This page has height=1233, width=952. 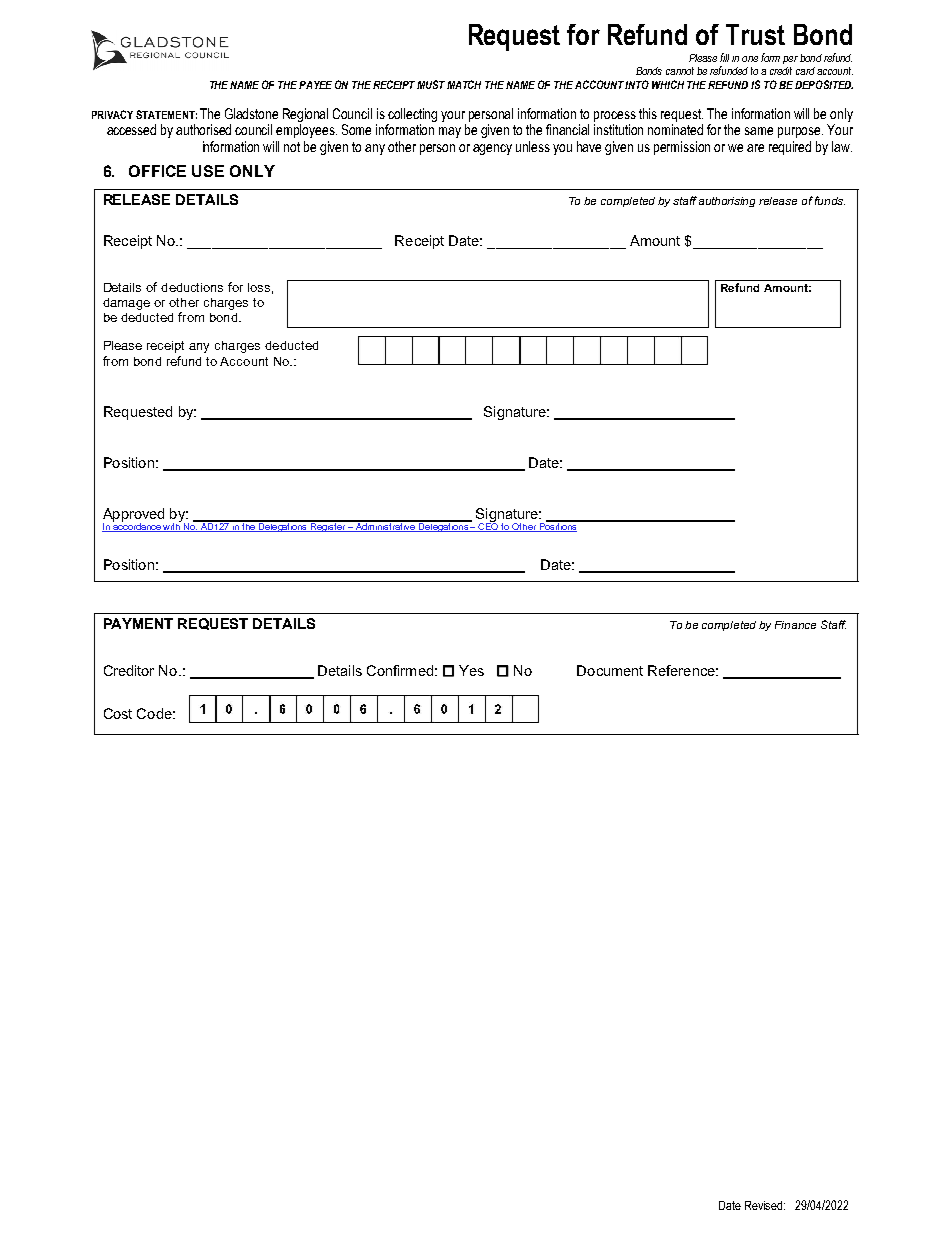 I want to click on Revised, so click(x=763, y=1205).
